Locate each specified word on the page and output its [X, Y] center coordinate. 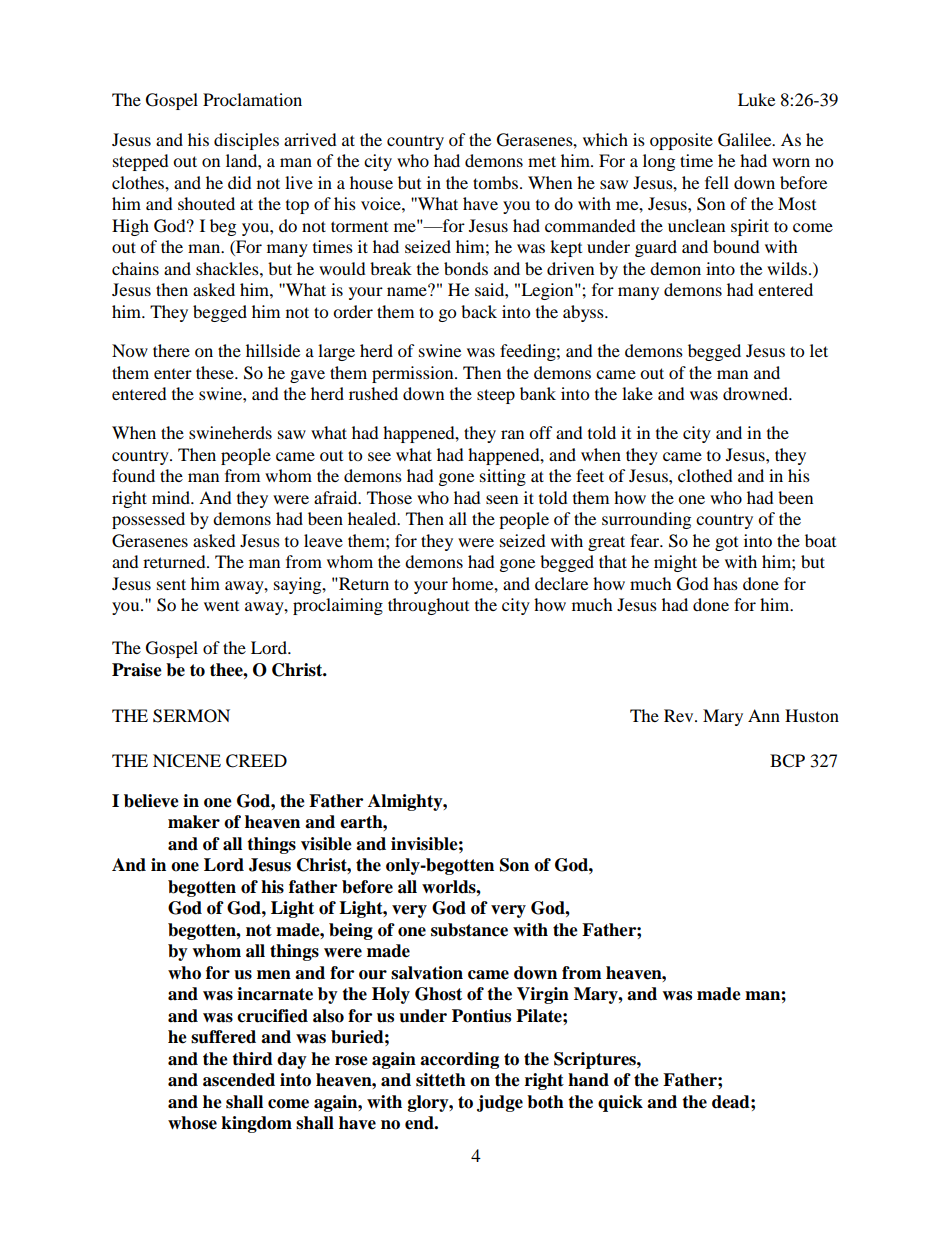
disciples [246, 141]
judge [500, 1103]
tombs [497, 182]
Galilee [746, 140]
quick [620, 1103]
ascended [239, 1080]
